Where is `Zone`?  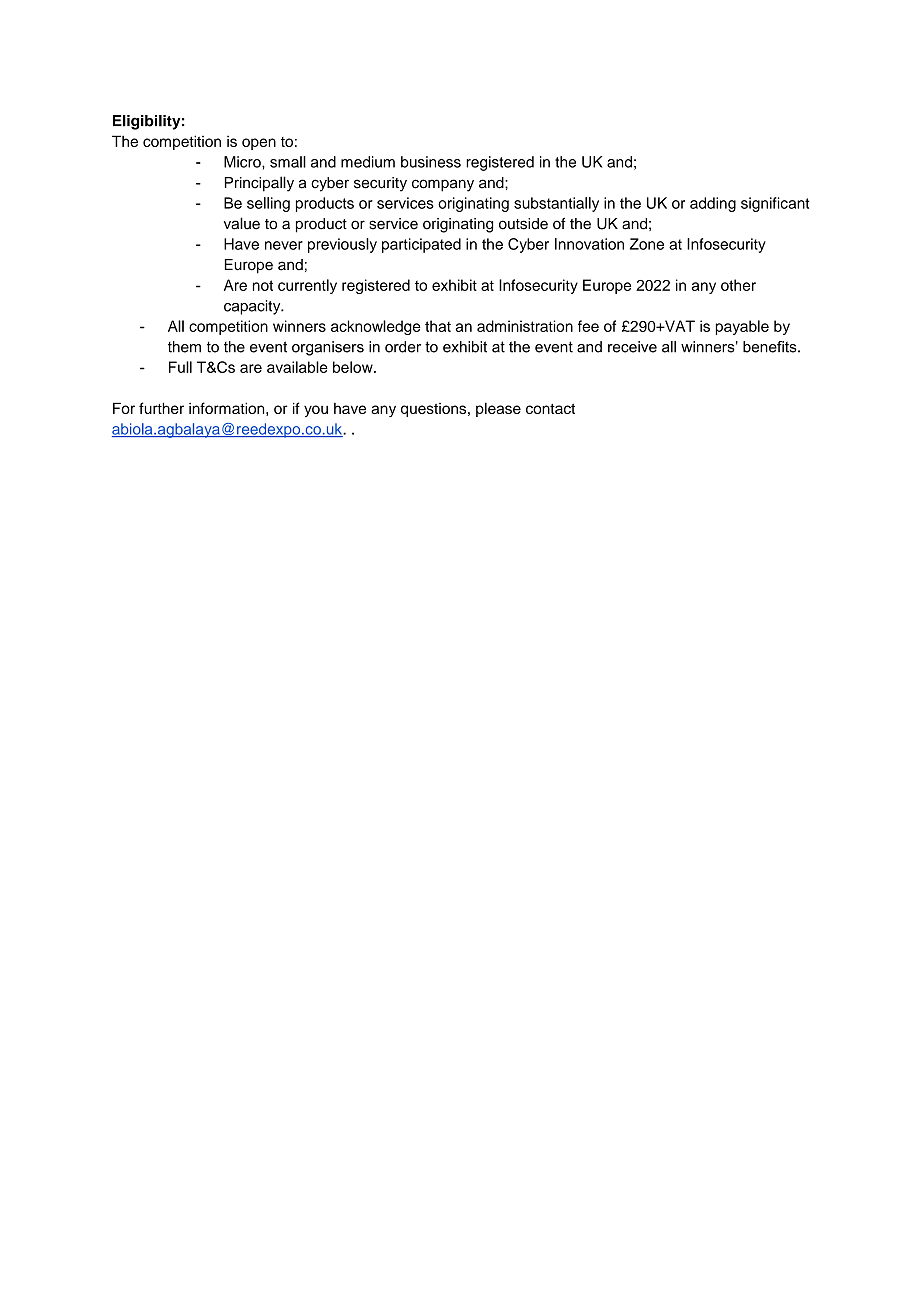 Zone is located at coordinates (647, 244).
